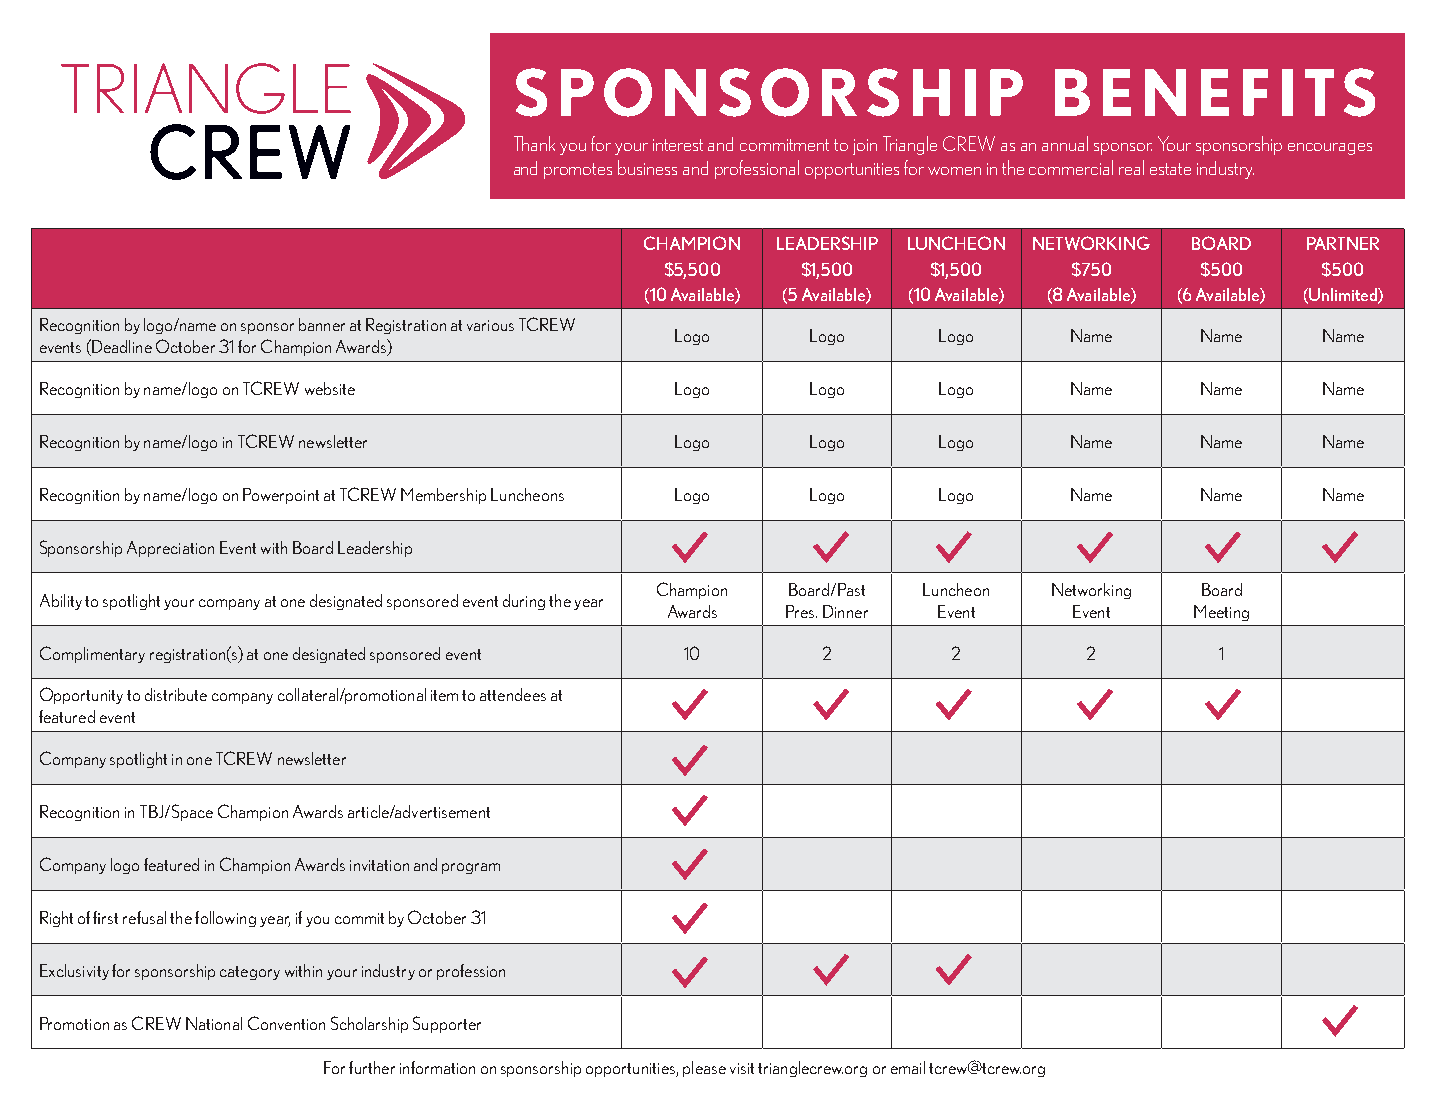 The width and height of the image is (1444, 1116). I want to click on invitation, so click(379, 865).
